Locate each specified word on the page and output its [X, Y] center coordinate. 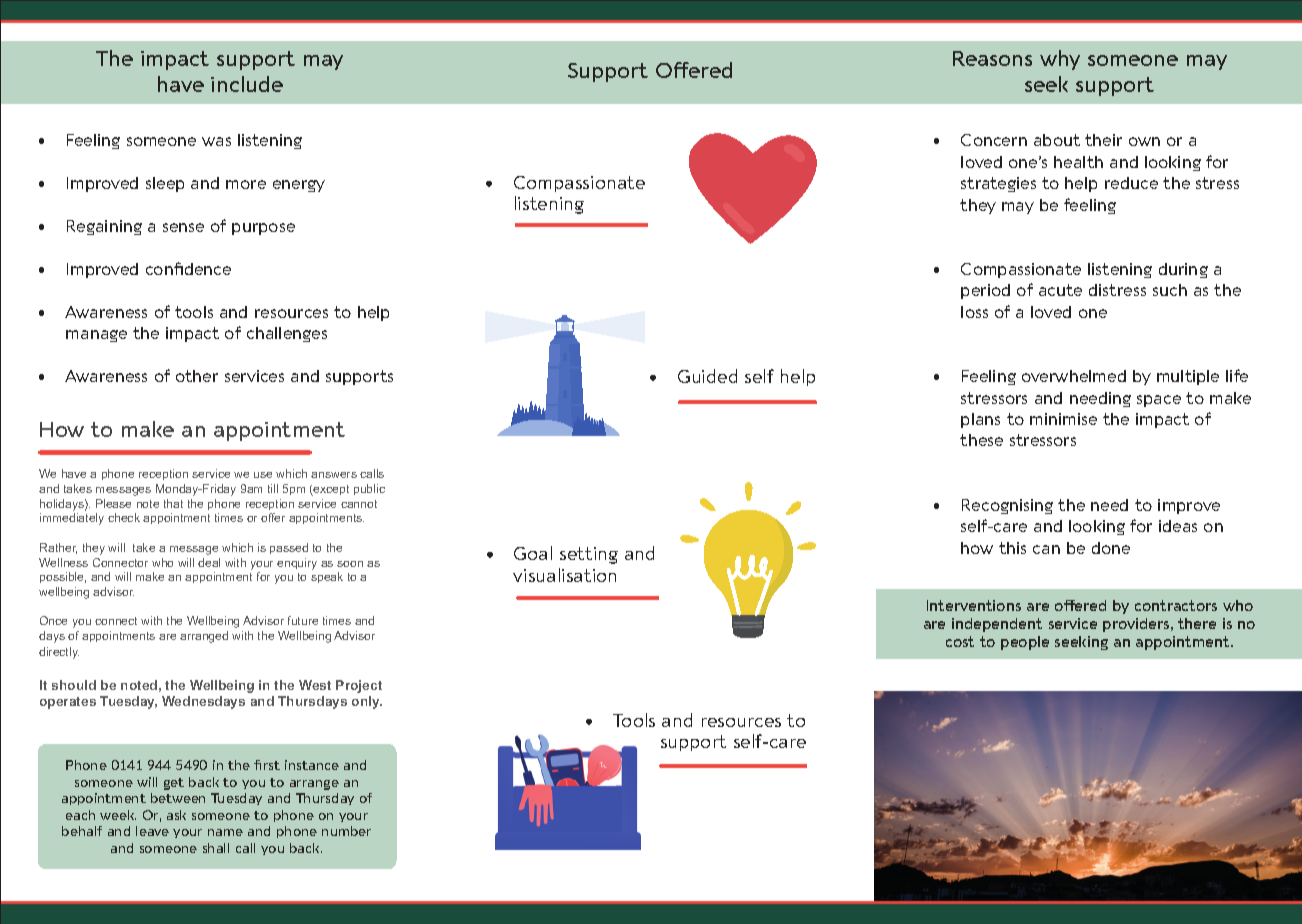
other [197, 376]
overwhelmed [1074, 376]
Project [359, 686]
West [315, 685]
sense [183, 227]
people [1025, 643]
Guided [707, 376]
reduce [1131, 183]
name [225, 832]
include [247, 84]
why [1060, 60]
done [1111, 548]
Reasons [992, 58]
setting [589, 555]
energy [299, 186]
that [173, 503]
